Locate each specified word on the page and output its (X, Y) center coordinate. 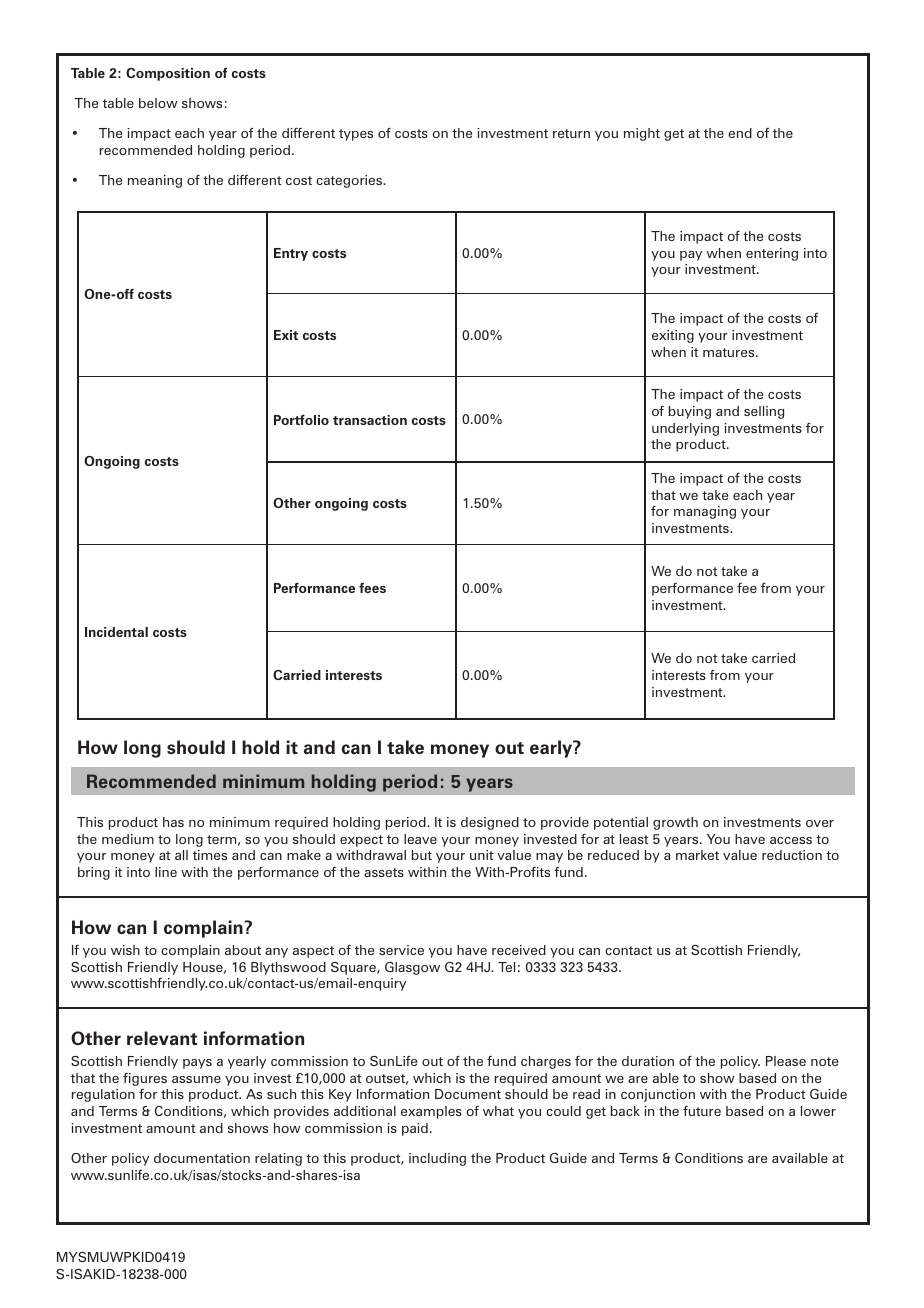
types (356, 135)
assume (196, 1079)
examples (431, 1112)
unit (481, 855)
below (158, 103)
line (166, 872)
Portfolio (301, 419)
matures (730, 352)
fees (372, 588)
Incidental (116, 632)
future (702, 1111)
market (697, 855)
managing (705, 512)
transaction (370, 420)
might (642, 134)
